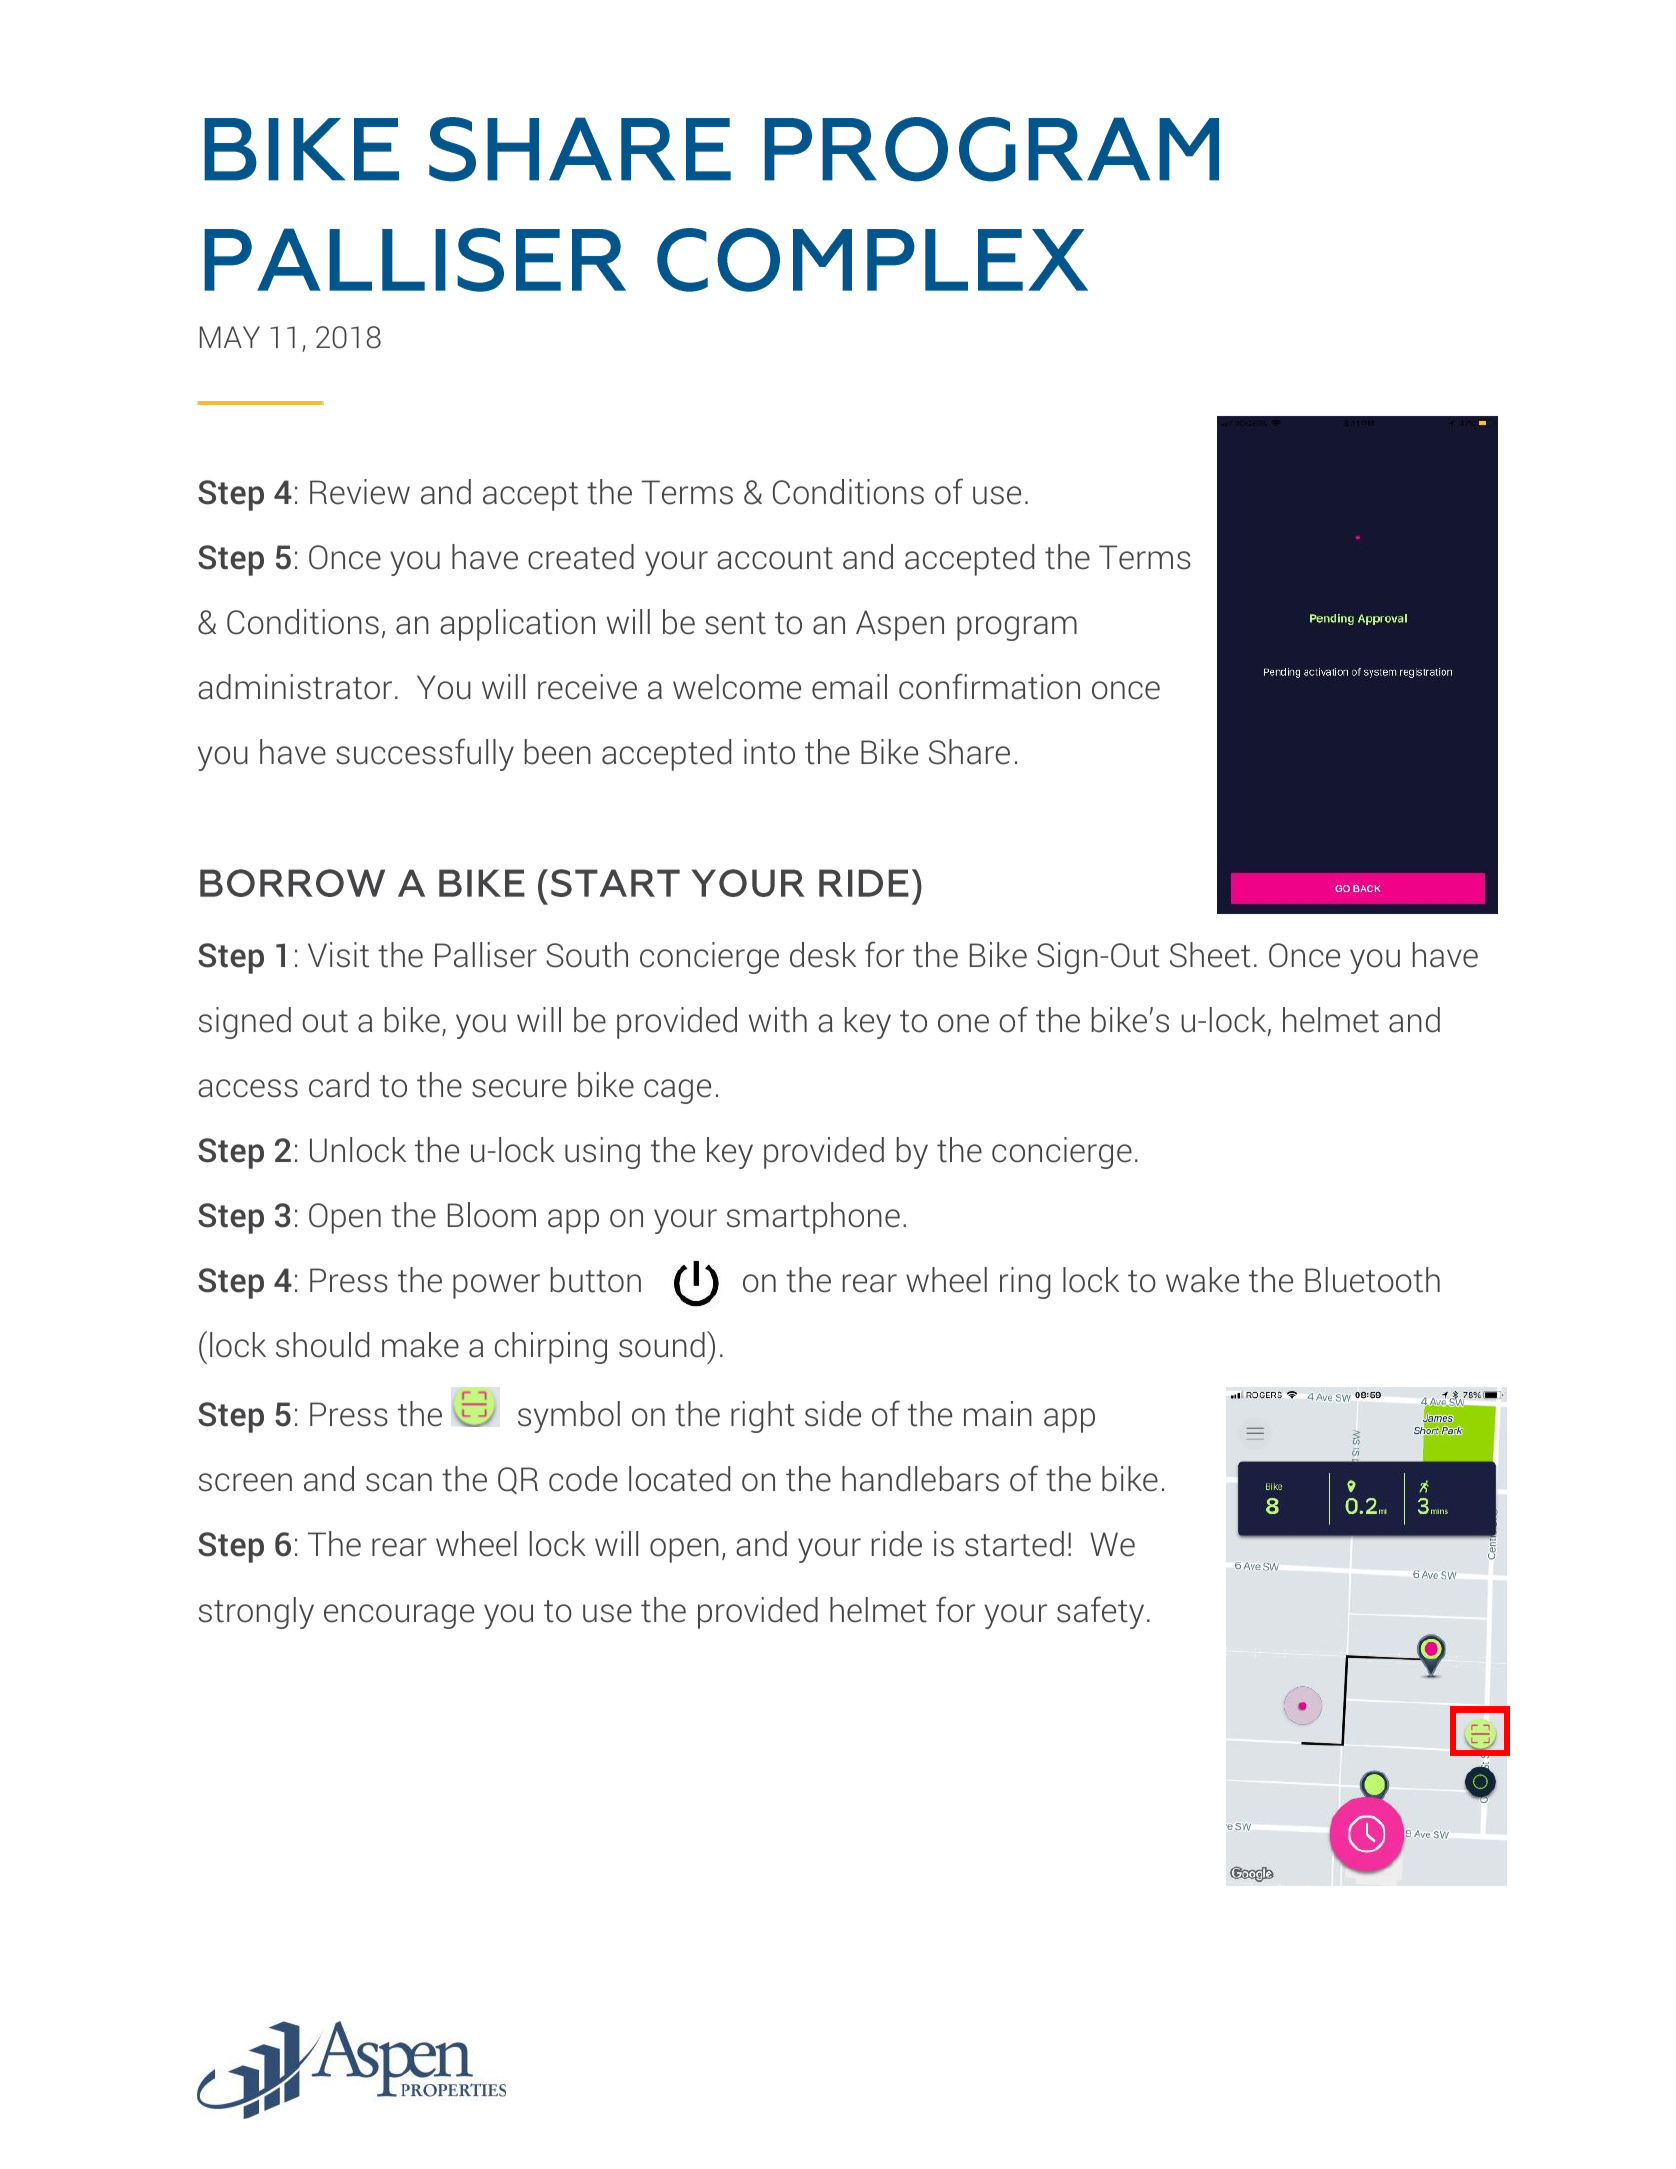 This screenshot has width=1676, height=2169. I want to click on Share, so click(969, 752).
